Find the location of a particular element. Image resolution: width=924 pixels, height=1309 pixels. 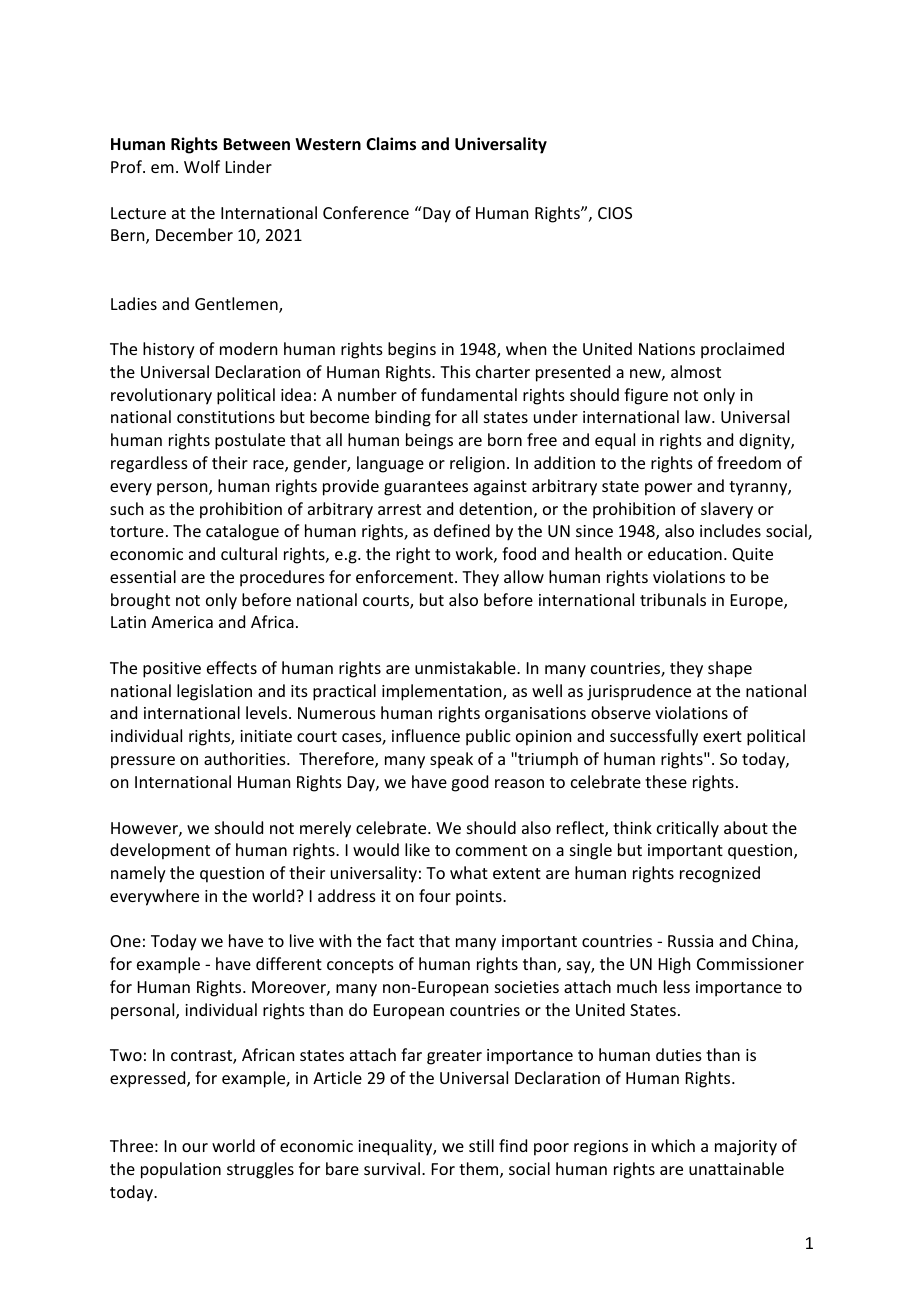

Wolf is located at coordinates (202, 166).
